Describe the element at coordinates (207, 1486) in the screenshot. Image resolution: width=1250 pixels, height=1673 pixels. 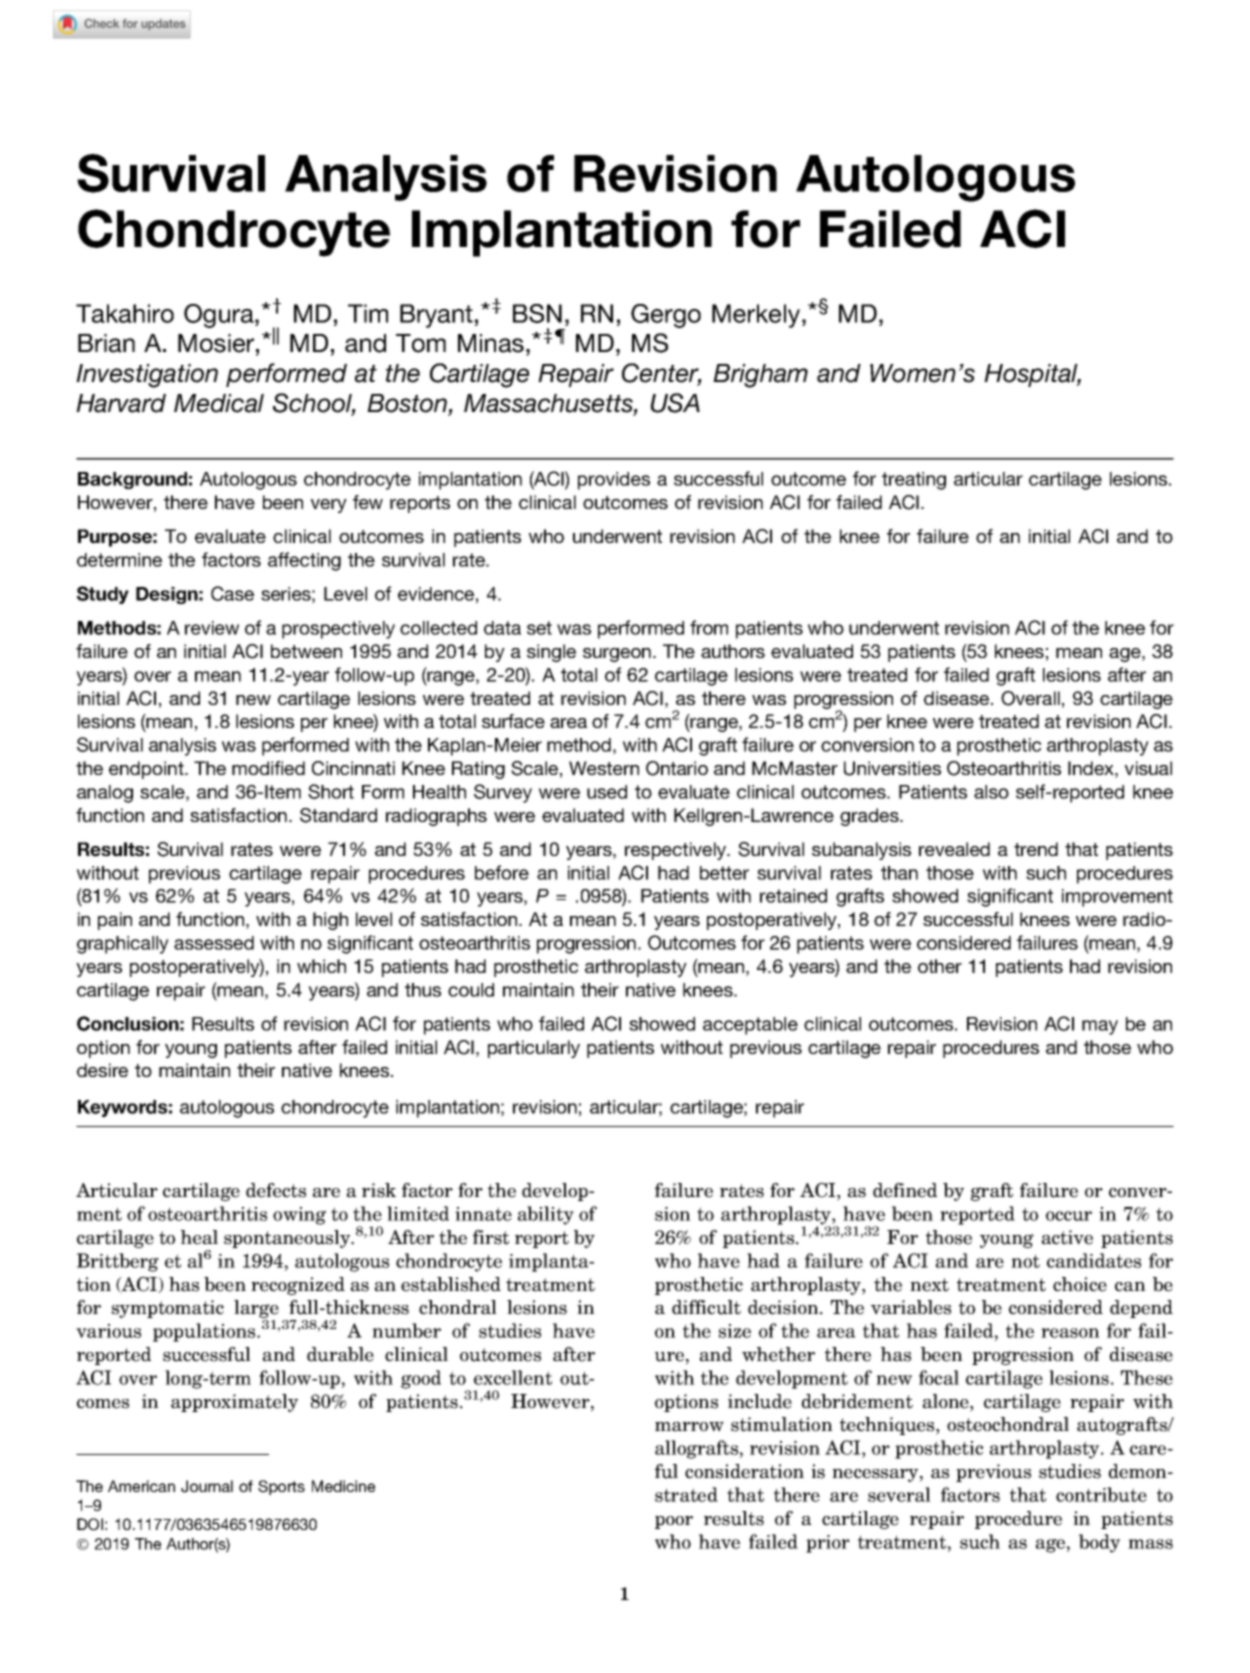
I see `Journal` at that location.
